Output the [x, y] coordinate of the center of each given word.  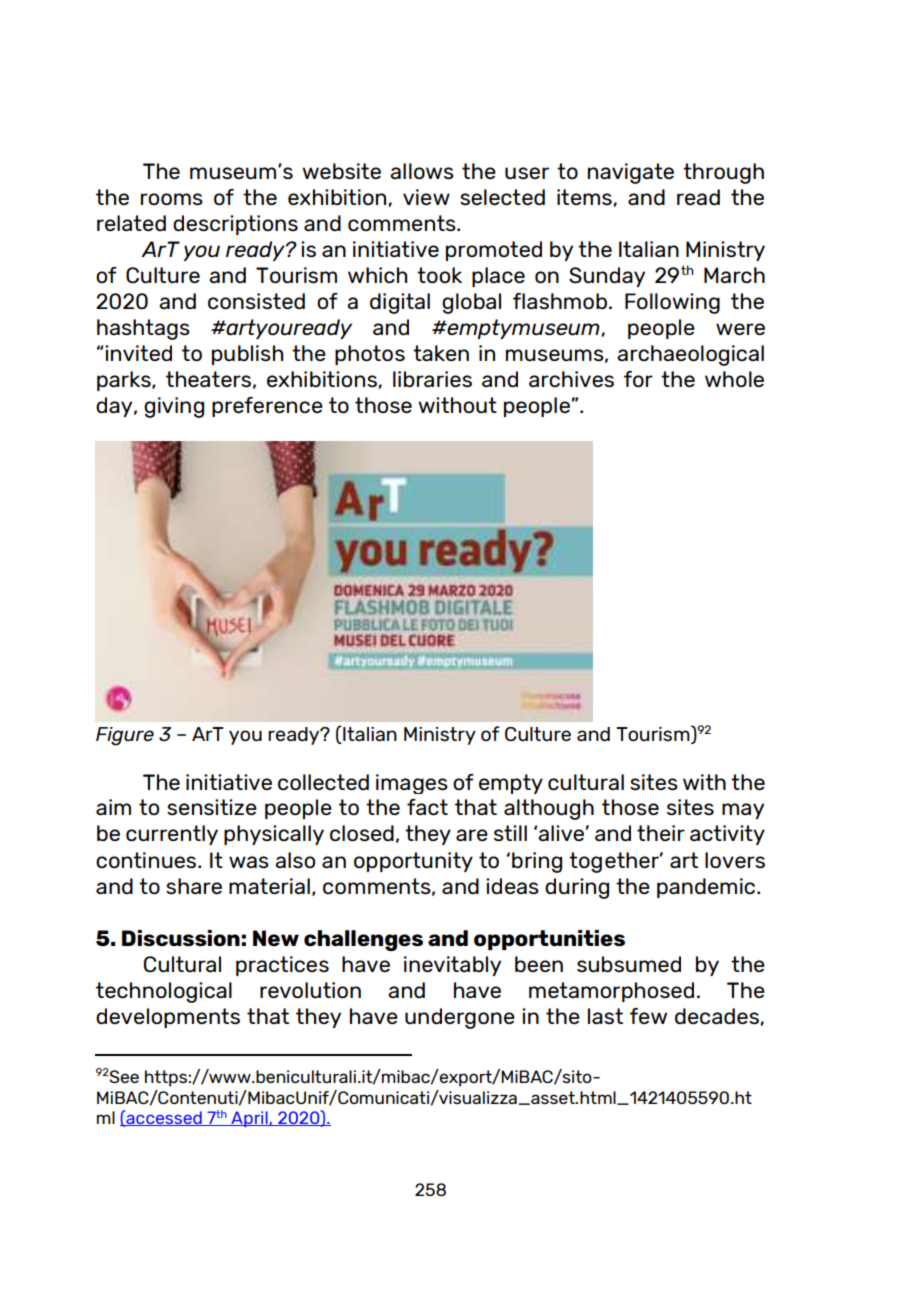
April [249, 1119]
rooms [172, 199]
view [426, 197]
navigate [631, 173]
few [648, 1016]
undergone [460, 1018]
